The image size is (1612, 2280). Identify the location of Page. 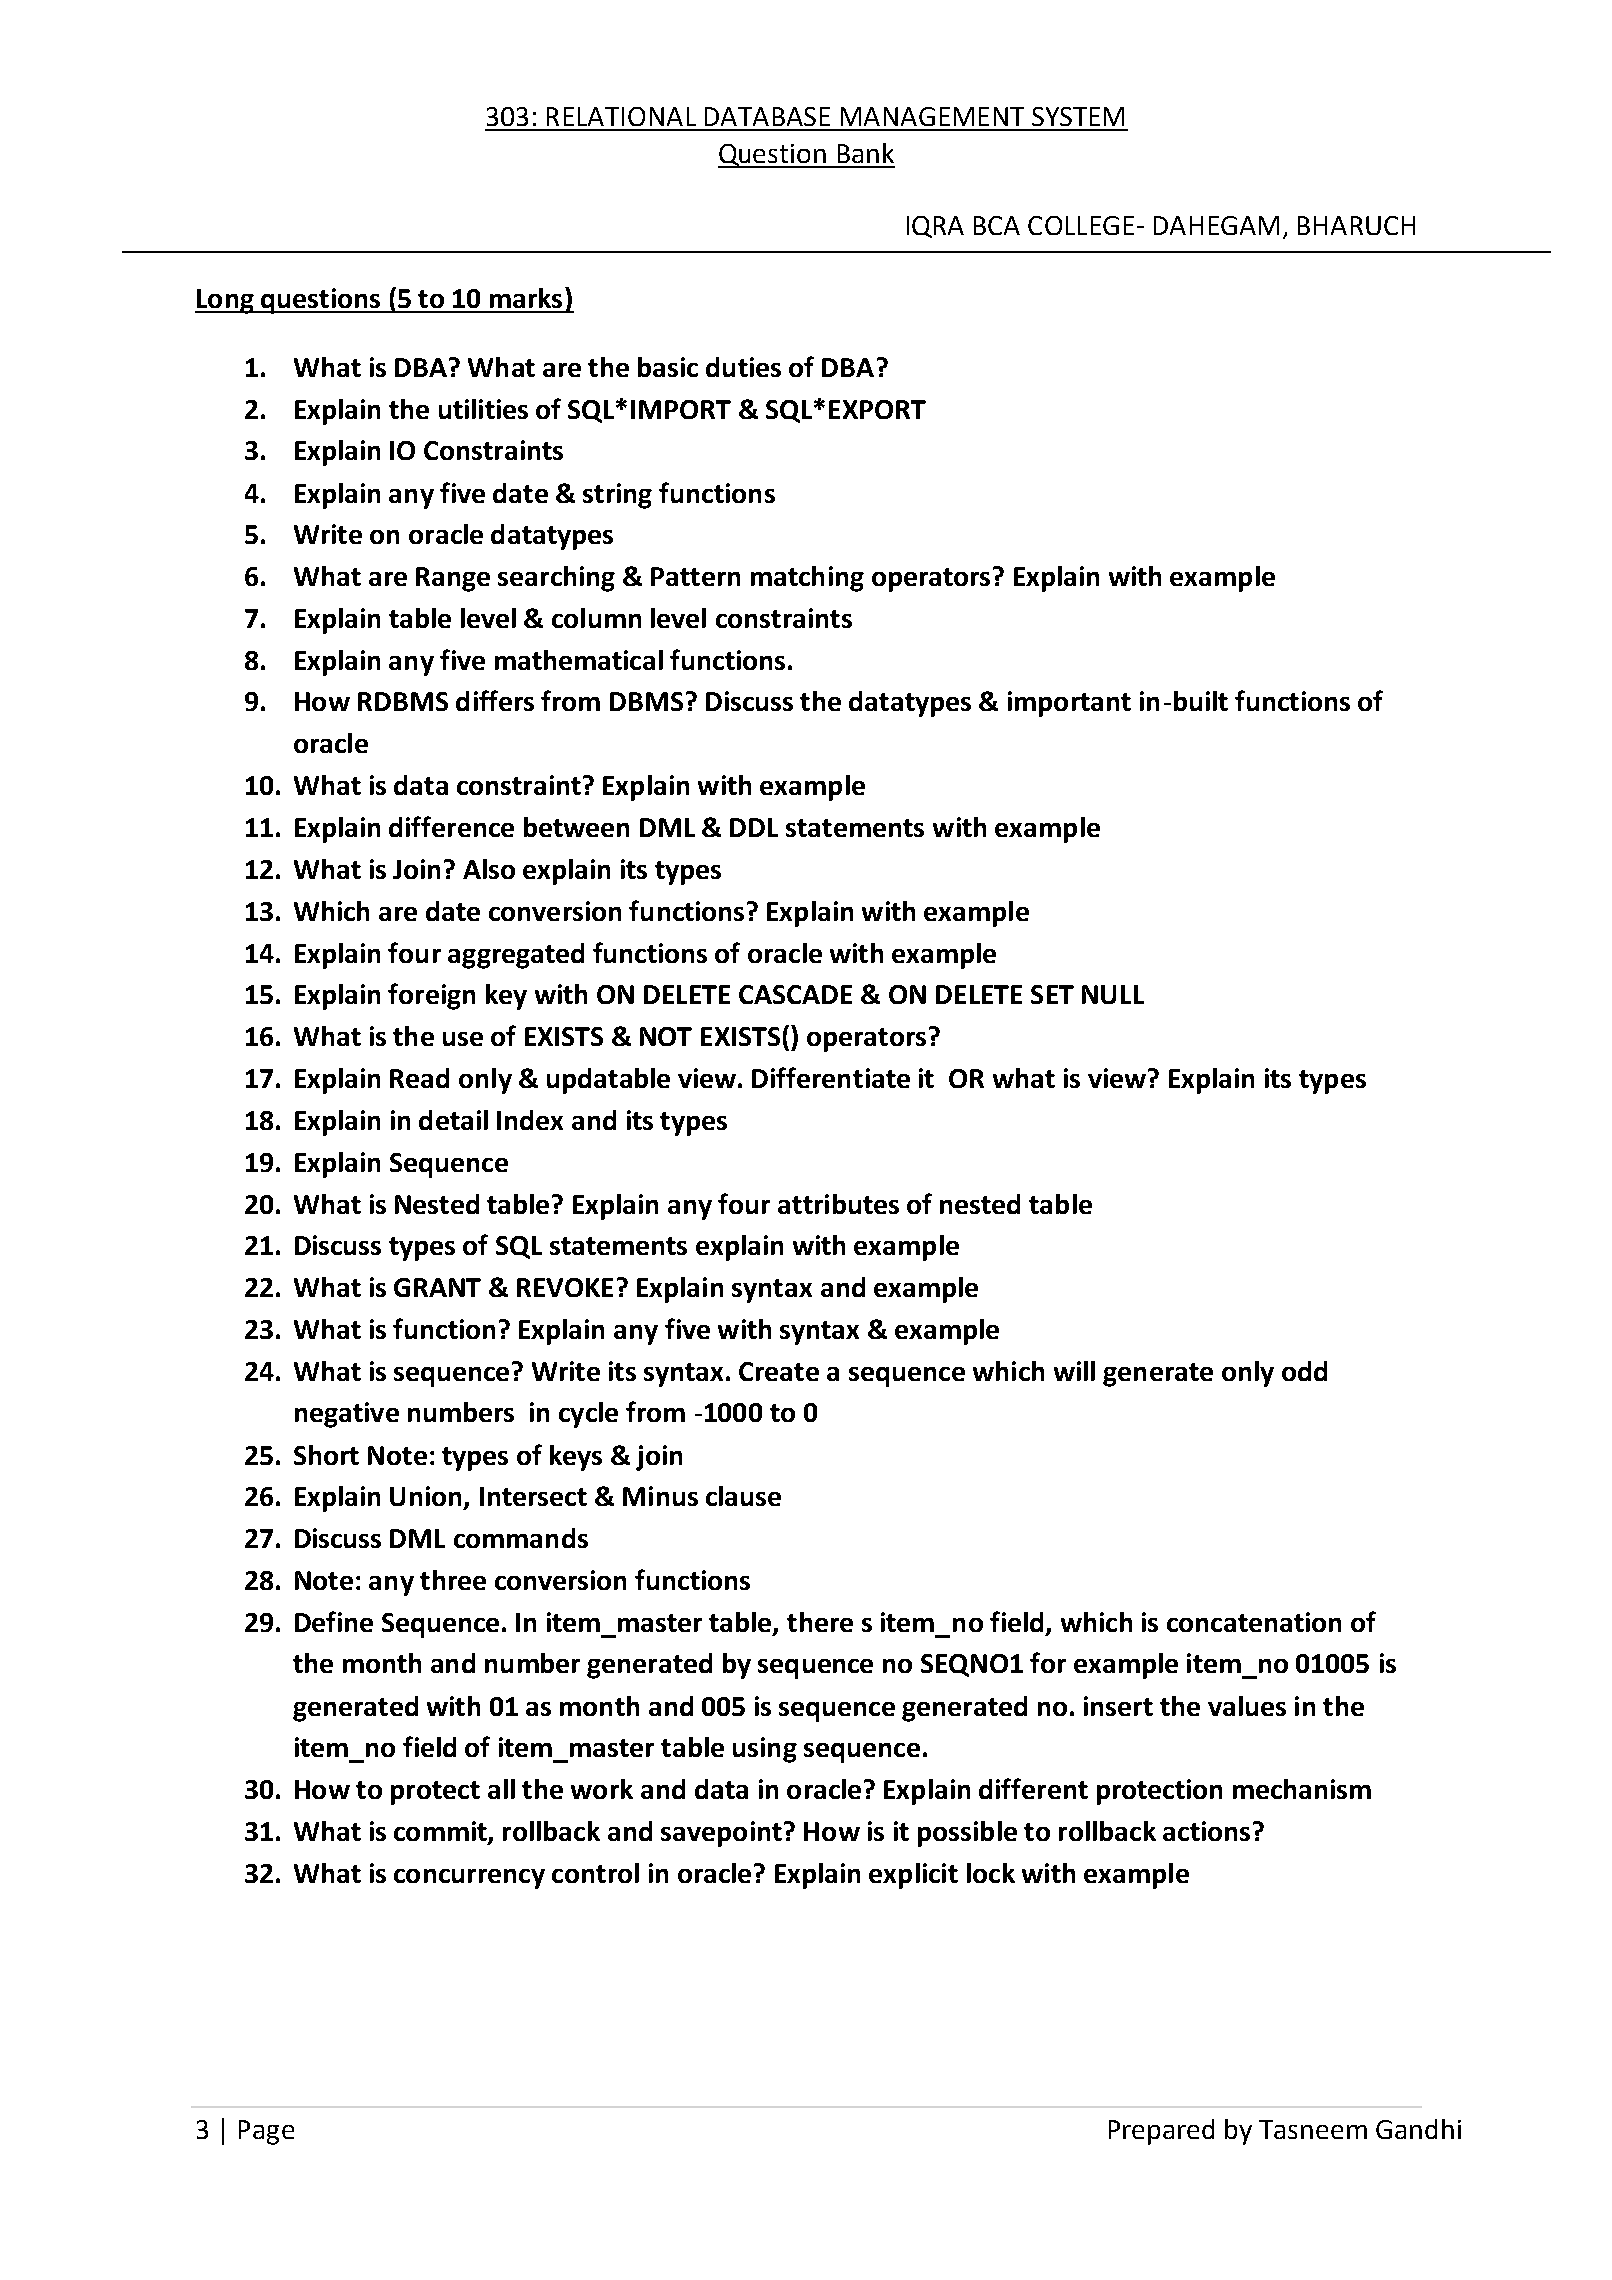
(266, 2132).
